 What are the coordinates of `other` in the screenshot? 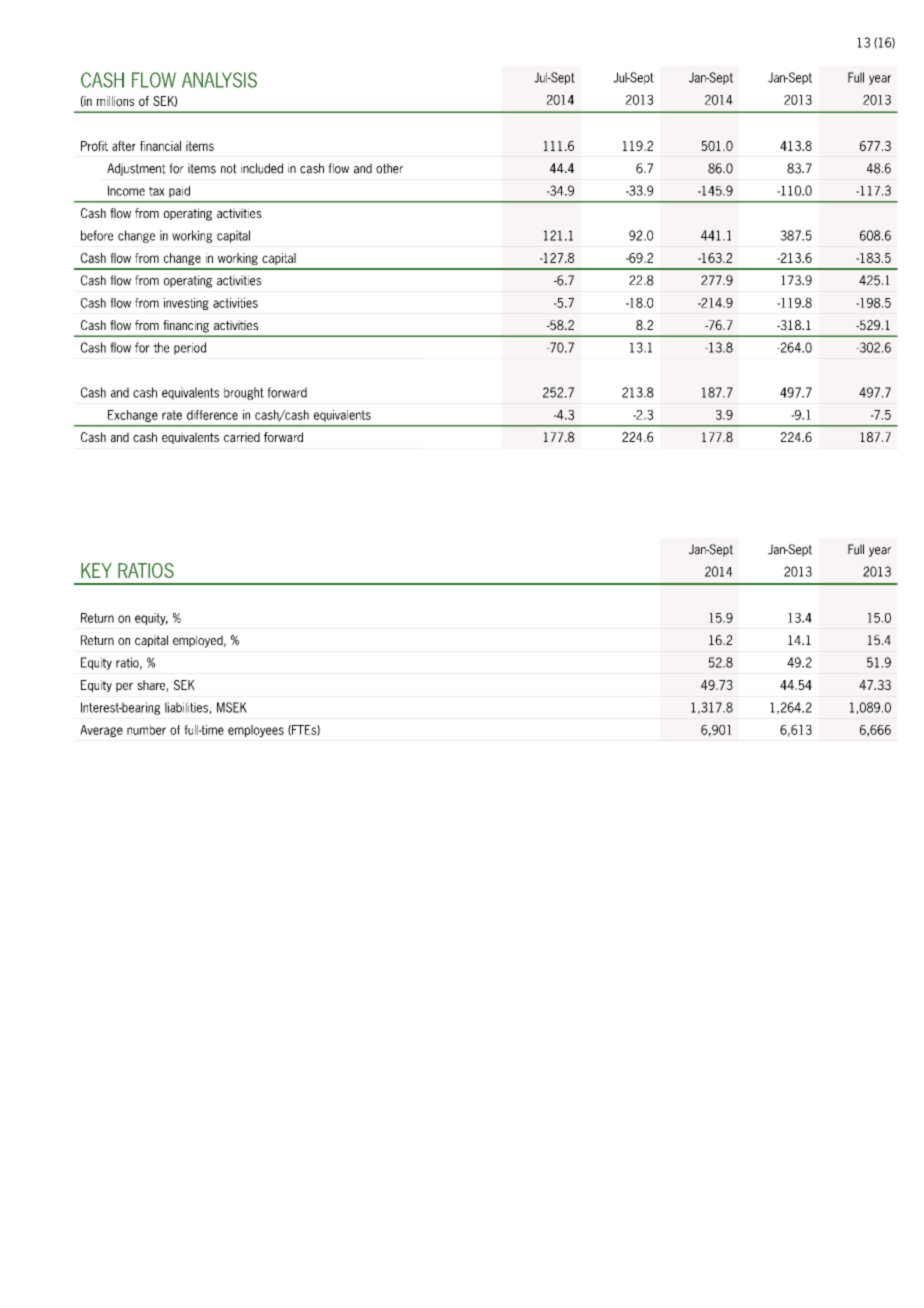 It's located at (389, 168).
